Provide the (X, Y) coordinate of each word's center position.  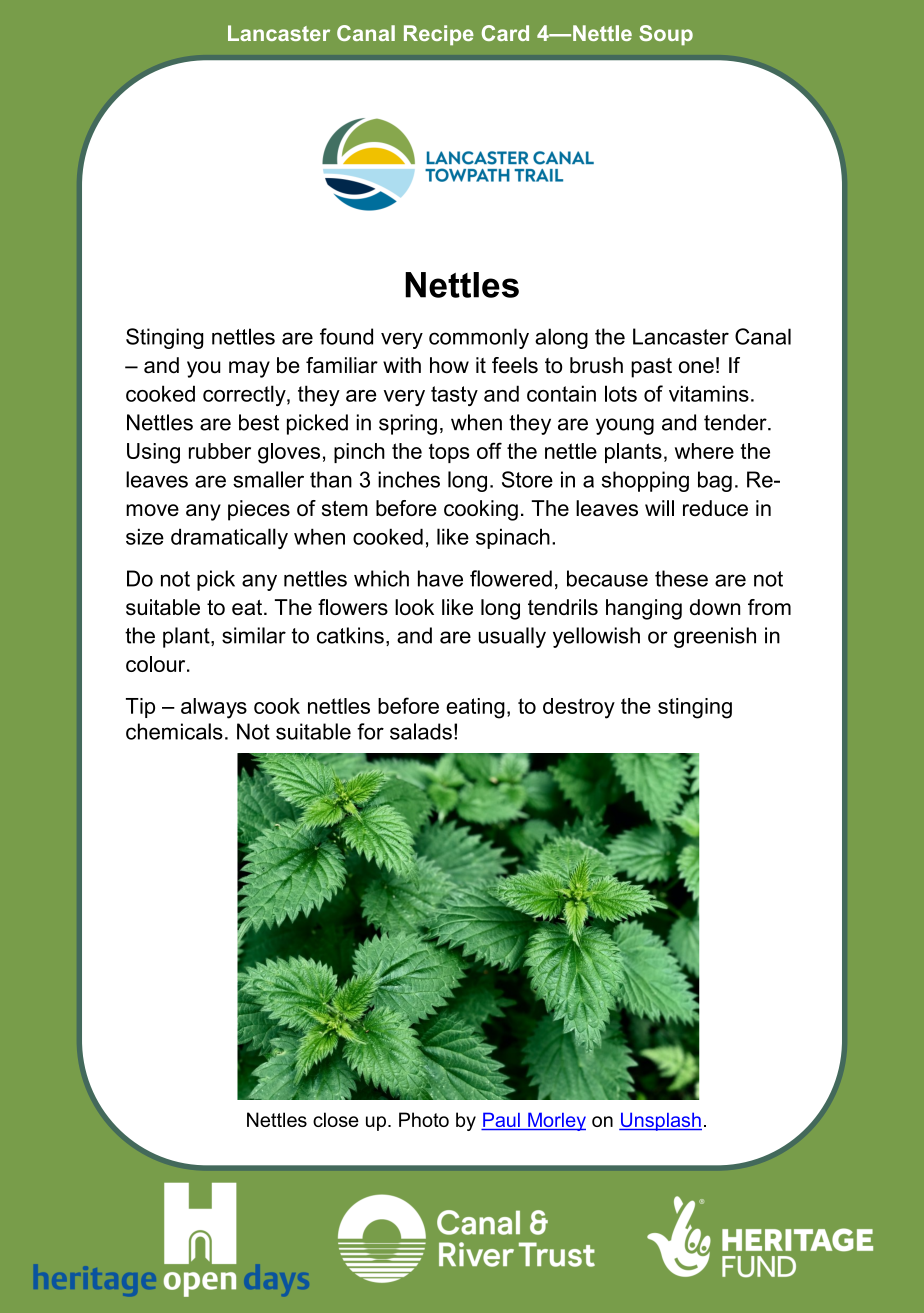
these (681, 578)
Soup (666, 35)
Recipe (439, 35)
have (440, 578)
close (336, 1119)
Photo (424, 1119)
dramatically (229, 538)
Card (505, 33)
